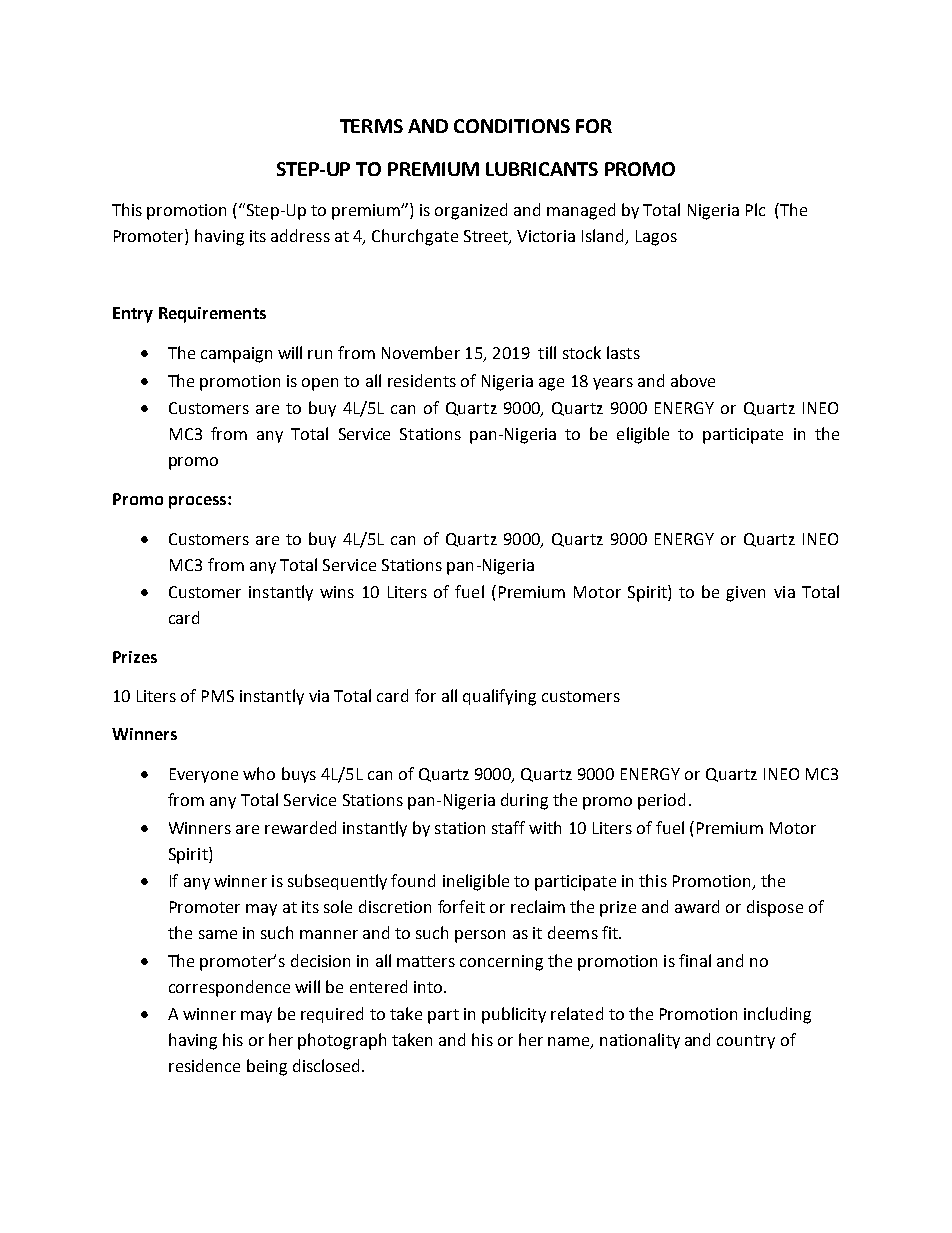  Describe the element at coordinates (422, 380) in the screenshot. I see `residents` at that location.
